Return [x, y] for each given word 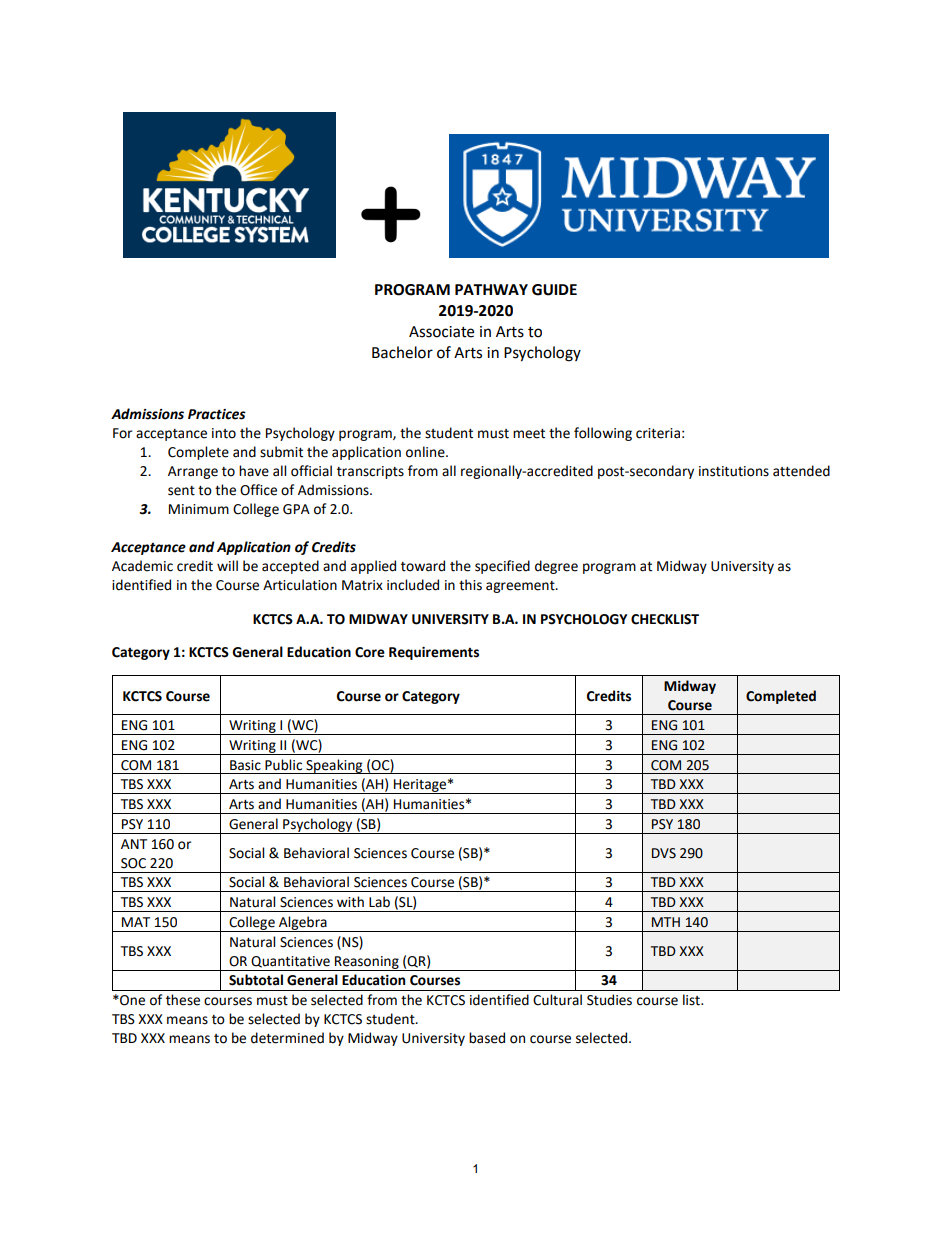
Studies [609, 1000]
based [487, 1038]
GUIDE [554, 290]
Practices [217, 414]
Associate [441, 332]
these [183, 1000]
